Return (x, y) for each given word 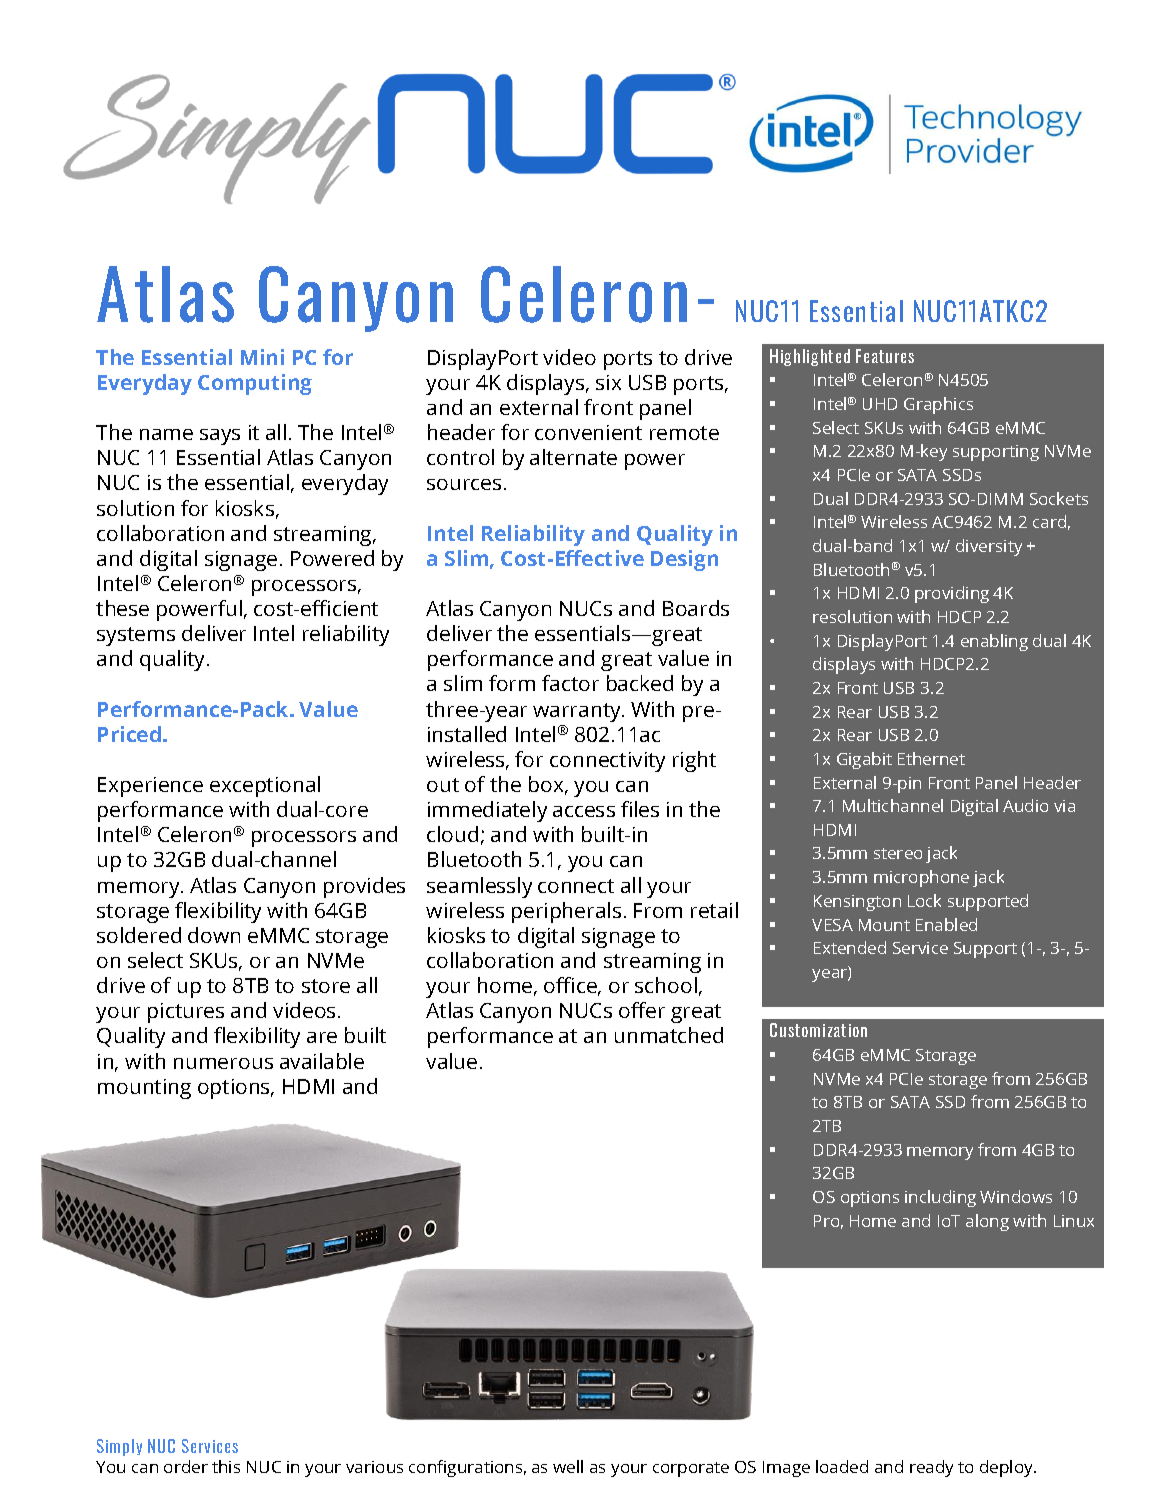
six (608, 382)
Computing (255, 384)
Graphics (938, 405)
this (226, 1466)
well (568, 1466)
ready (931, 1468)
